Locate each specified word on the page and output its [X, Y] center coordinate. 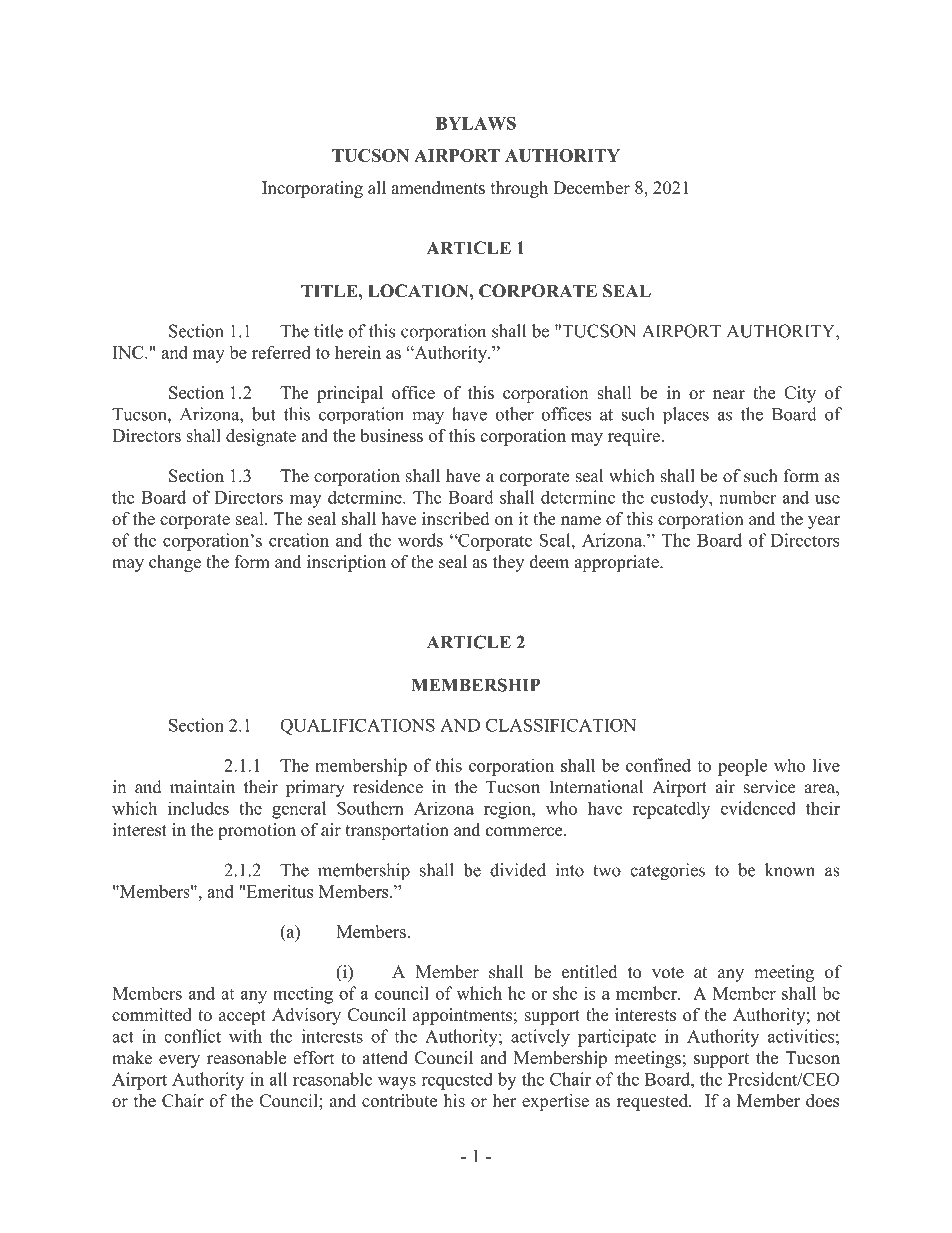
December [591, 187]
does [822, 1100]
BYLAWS [476, 123]
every [179, 1061]
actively [540, 1038]
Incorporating [312, 189]
